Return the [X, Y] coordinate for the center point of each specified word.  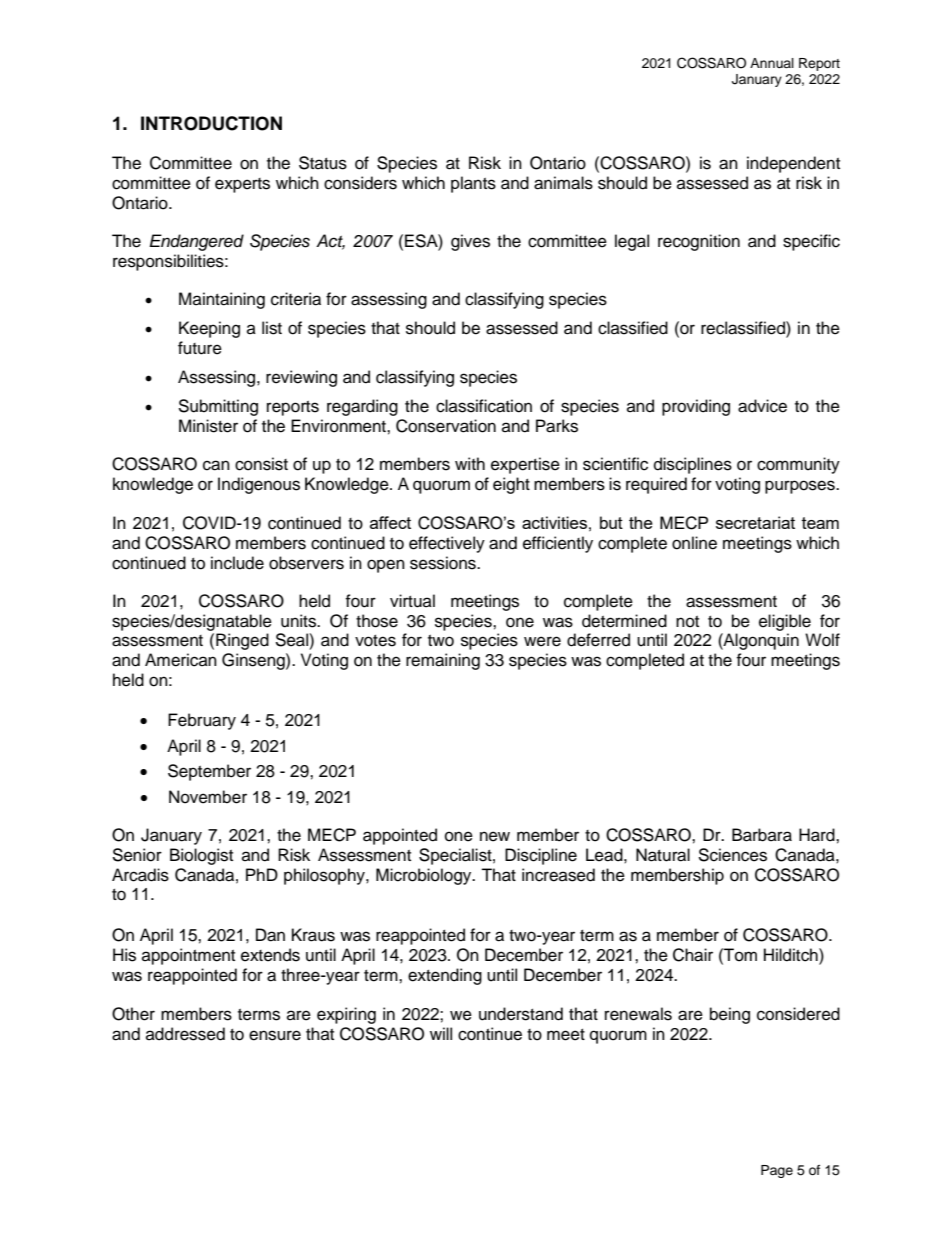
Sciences [732, 855]
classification [484, 406]
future [200, 348]
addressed [185, 1034]
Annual [772, 63]
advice [762, 406]
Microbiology [425, 876]
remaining [443, 661]
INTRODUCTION [211, 123]
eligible [785, 622]
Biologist [201, 856]
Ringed [242, 641]
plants [473, 184]
